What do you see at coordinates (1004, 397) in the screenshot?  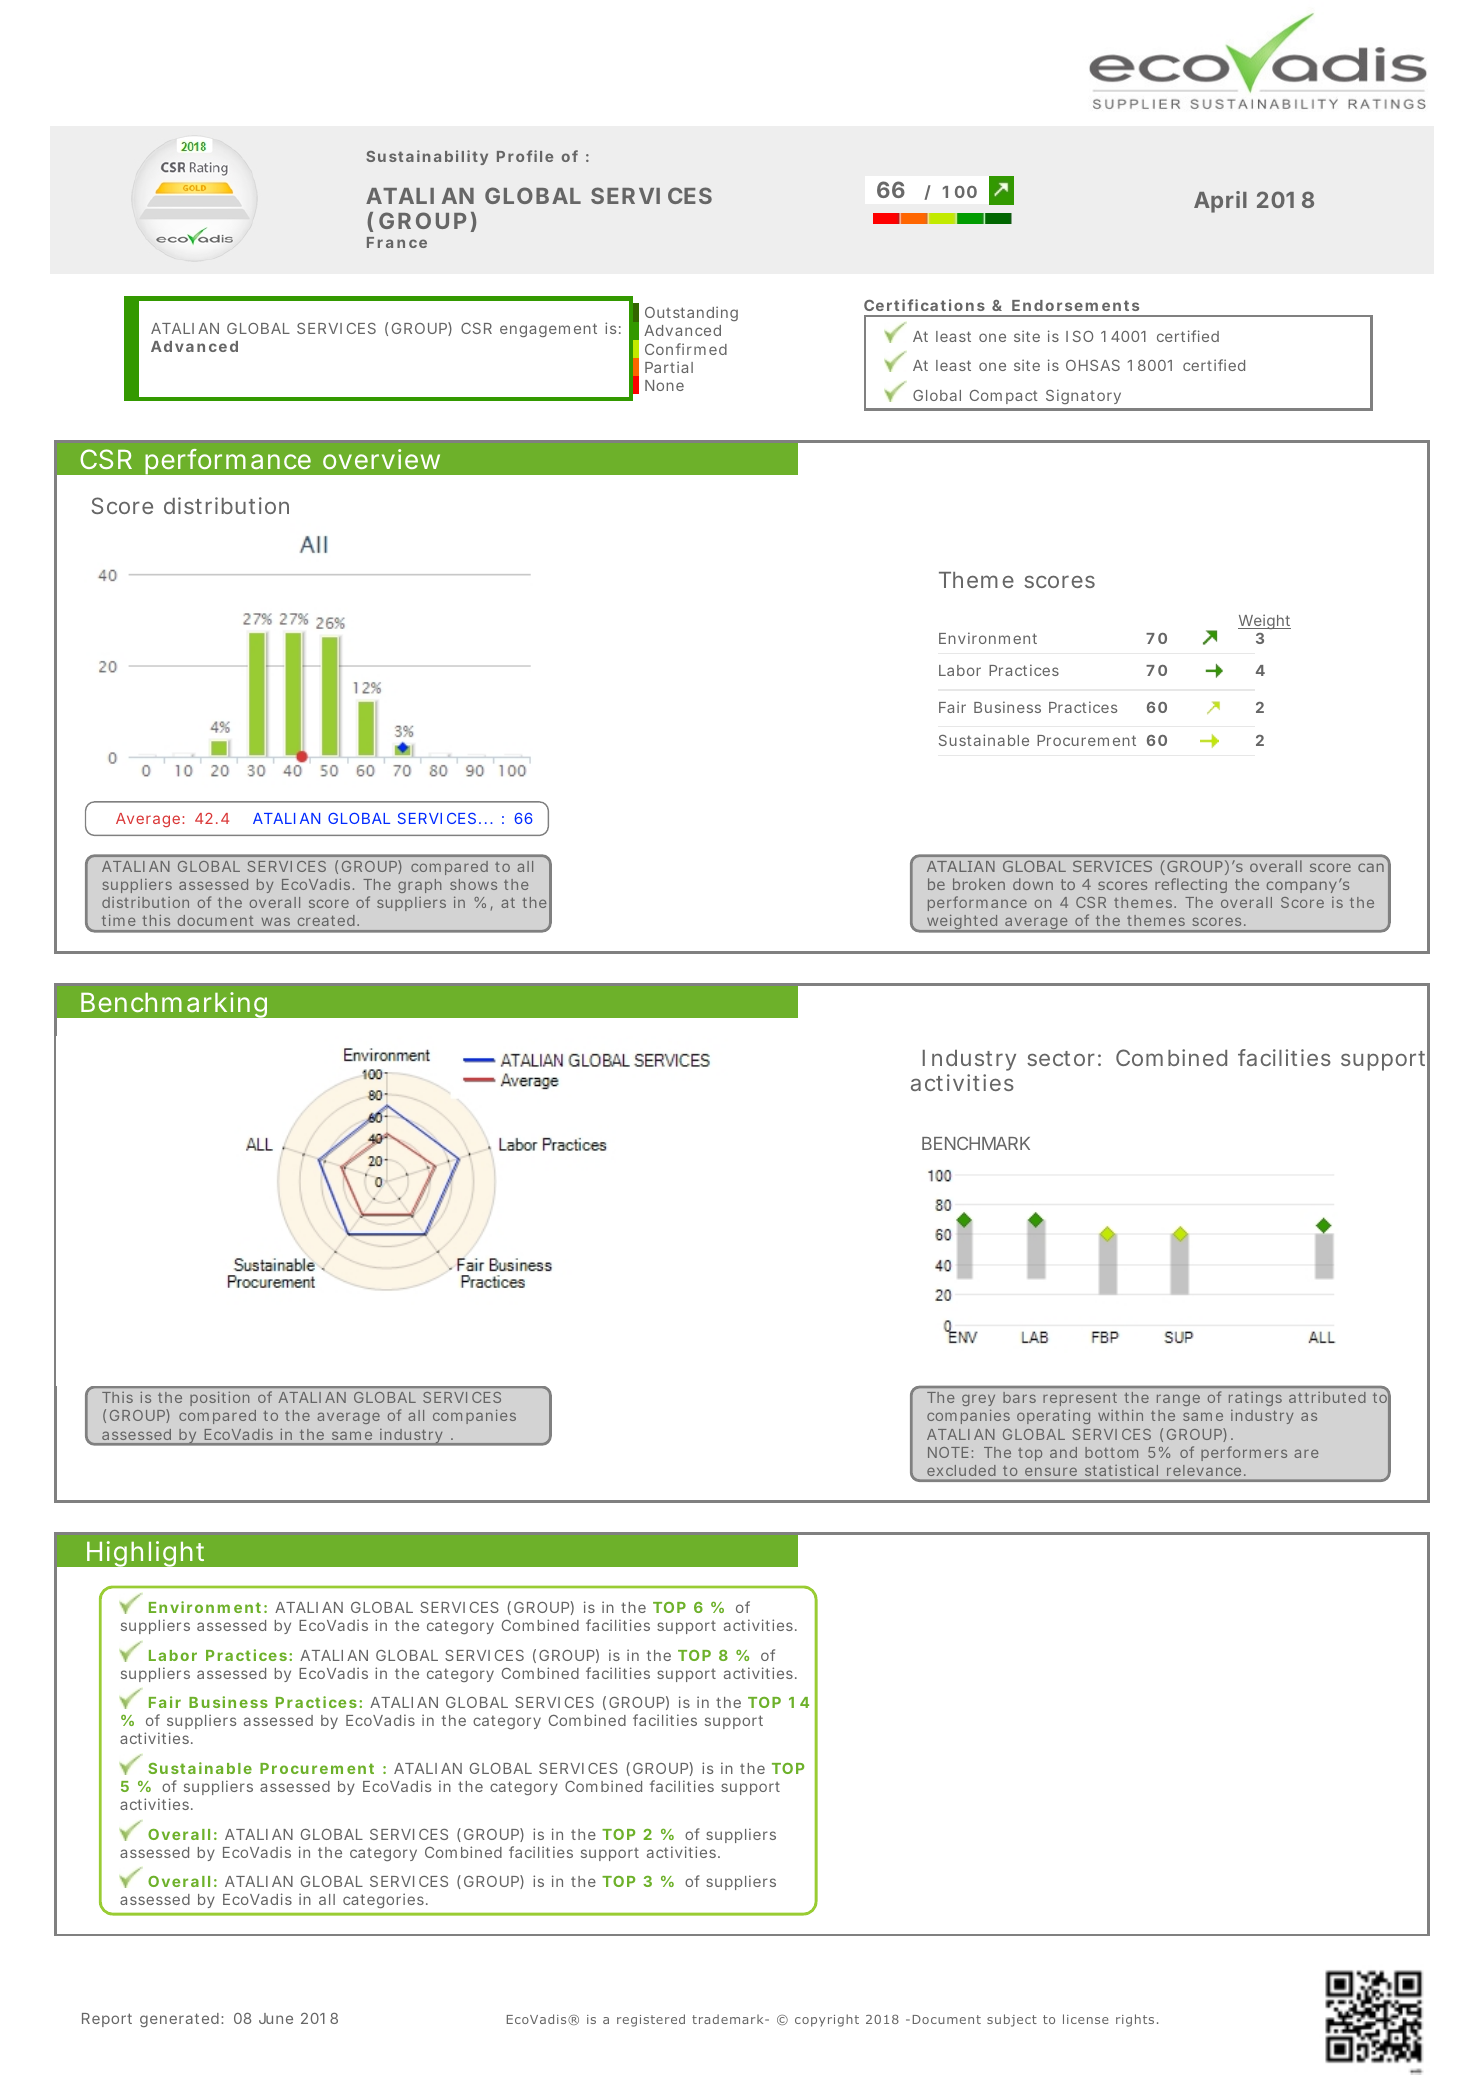 I see `Compact` at bounding box center [1004, 397].
